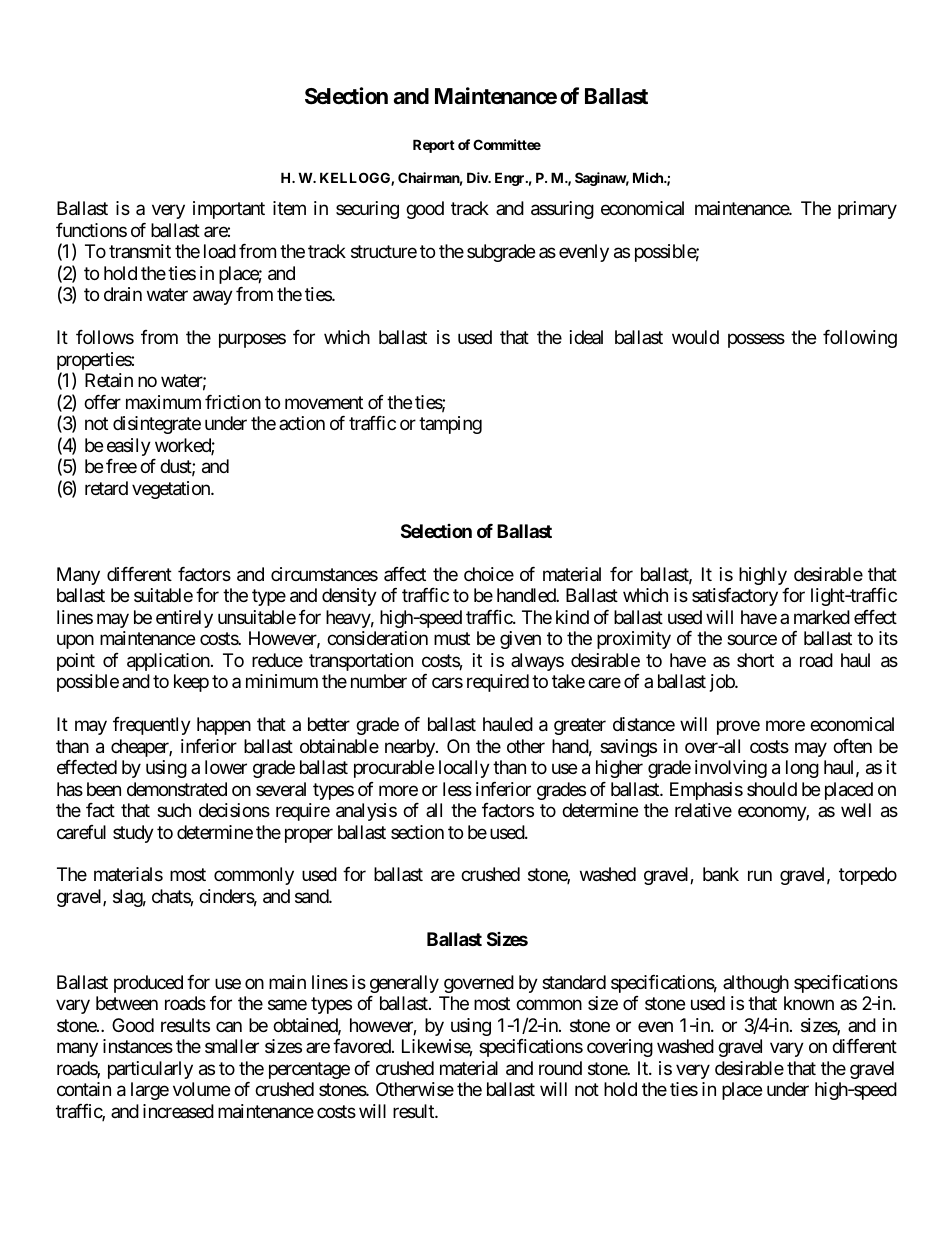 This screenshot has height=1233, width=952. Describe the element at coordinates (822, 617) in the screenshot. I see `marked` at that location.
